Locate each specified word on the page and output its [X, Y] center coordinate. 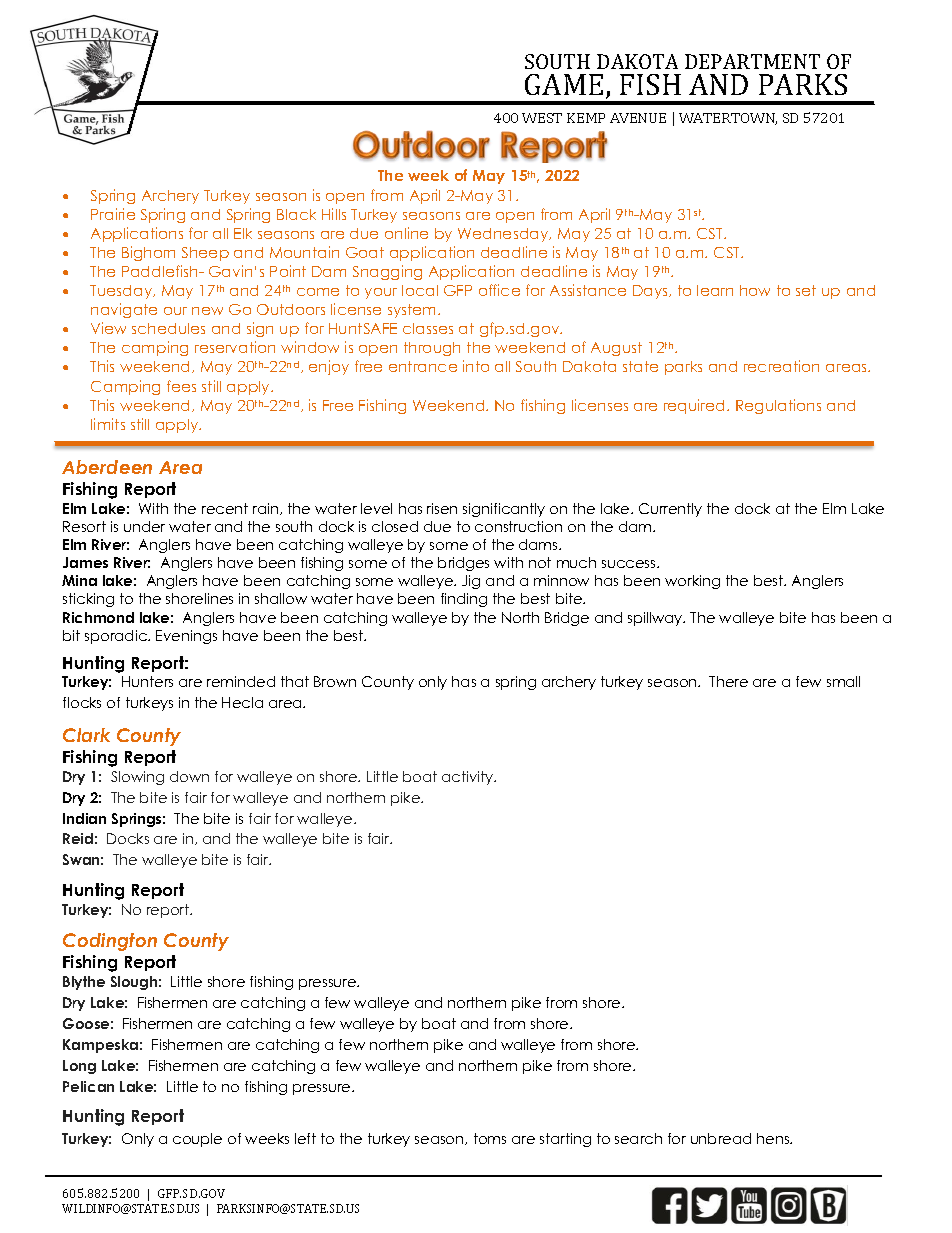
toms [490, 1138]
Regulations [778, 406]
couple [197, 1140]
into [476, 366]
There [728, 681]
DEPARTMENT [752, 61]
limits [108, 424]
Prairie [113, 214]
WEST [542, 118]
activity [469, 778]
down [189, 776]
